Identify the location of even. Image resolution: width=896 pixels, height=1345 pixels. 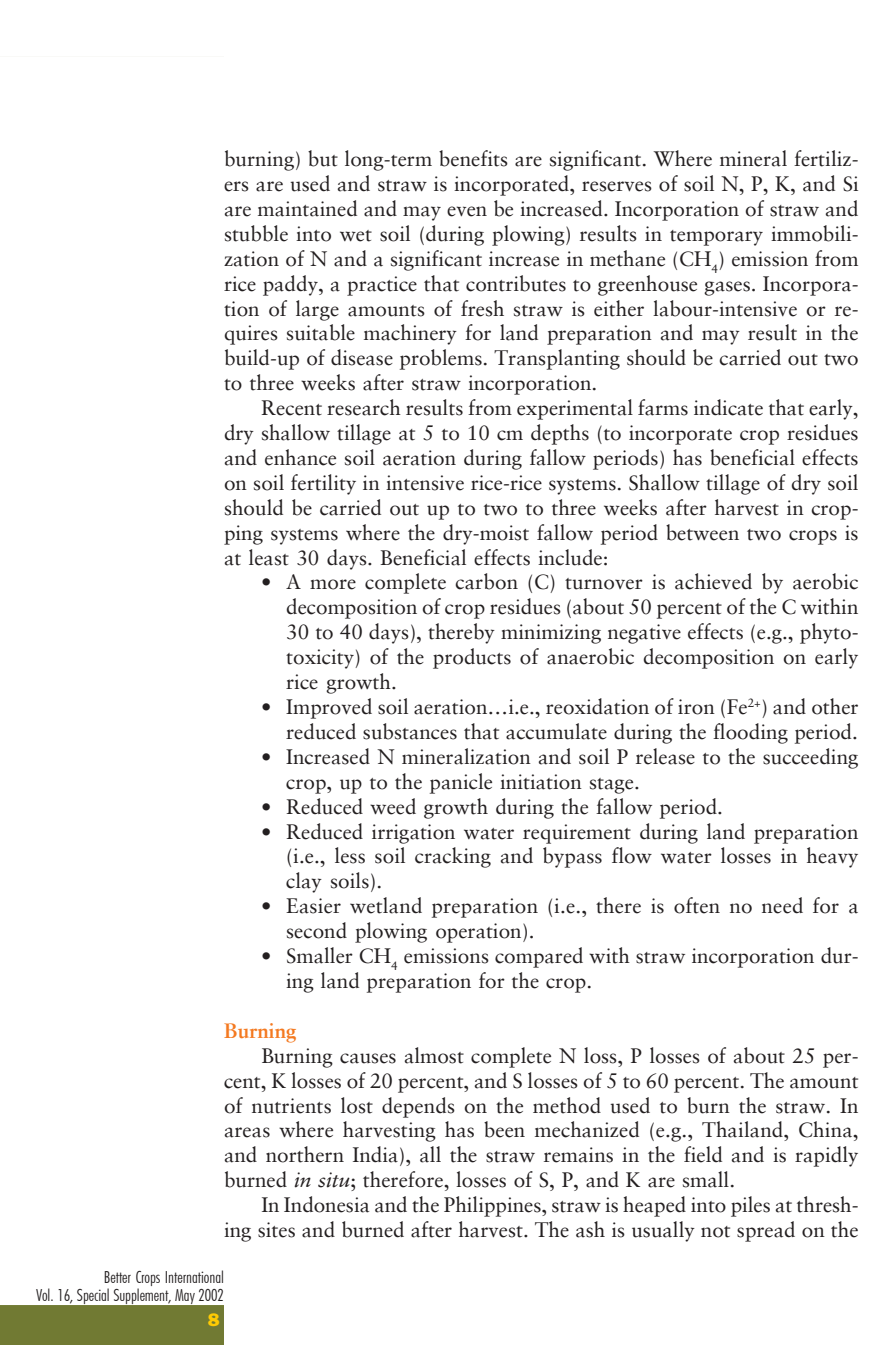
(467, 211).
